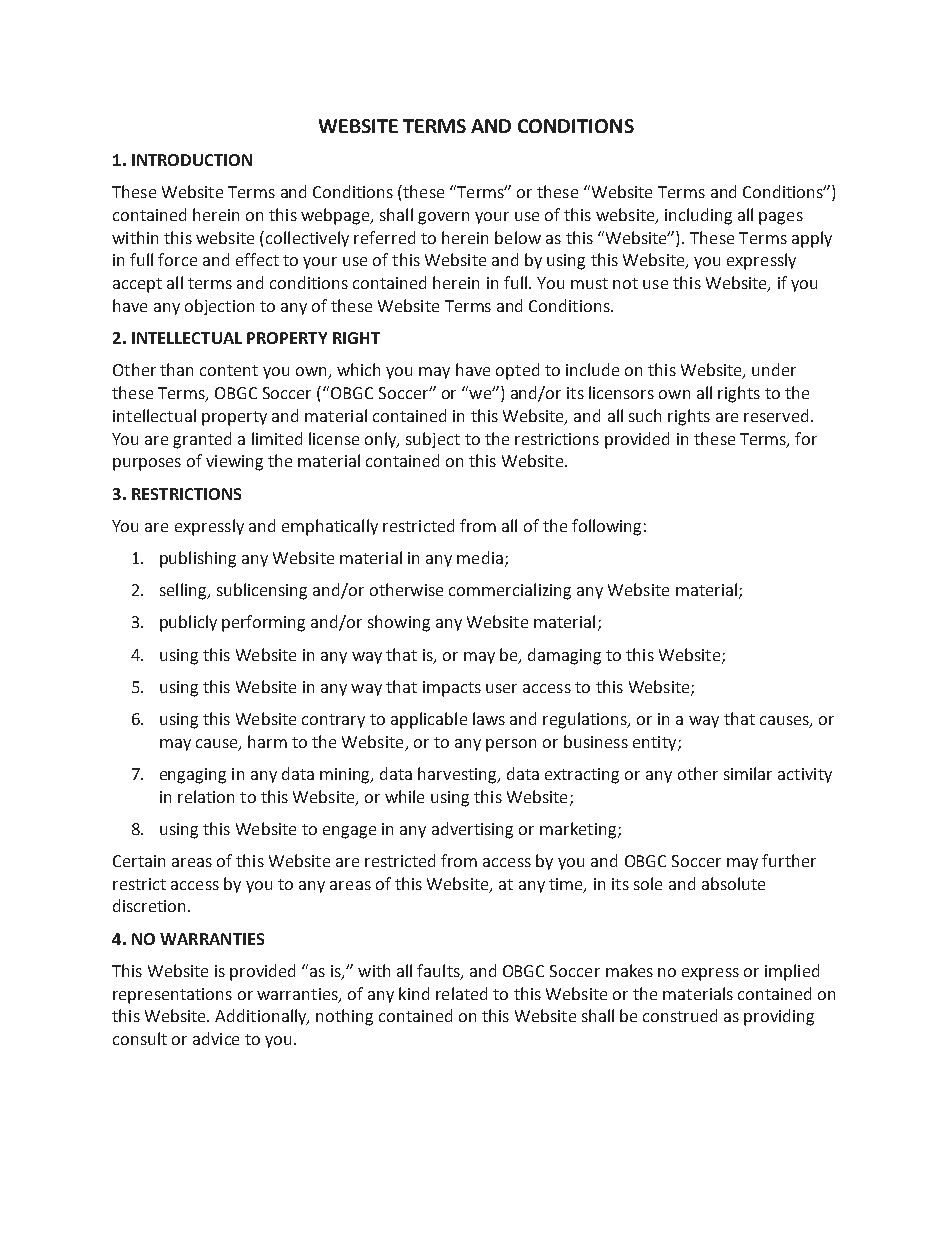  Describe the element at coordinates (206, 796) in the document. I see `relation` at that location.
